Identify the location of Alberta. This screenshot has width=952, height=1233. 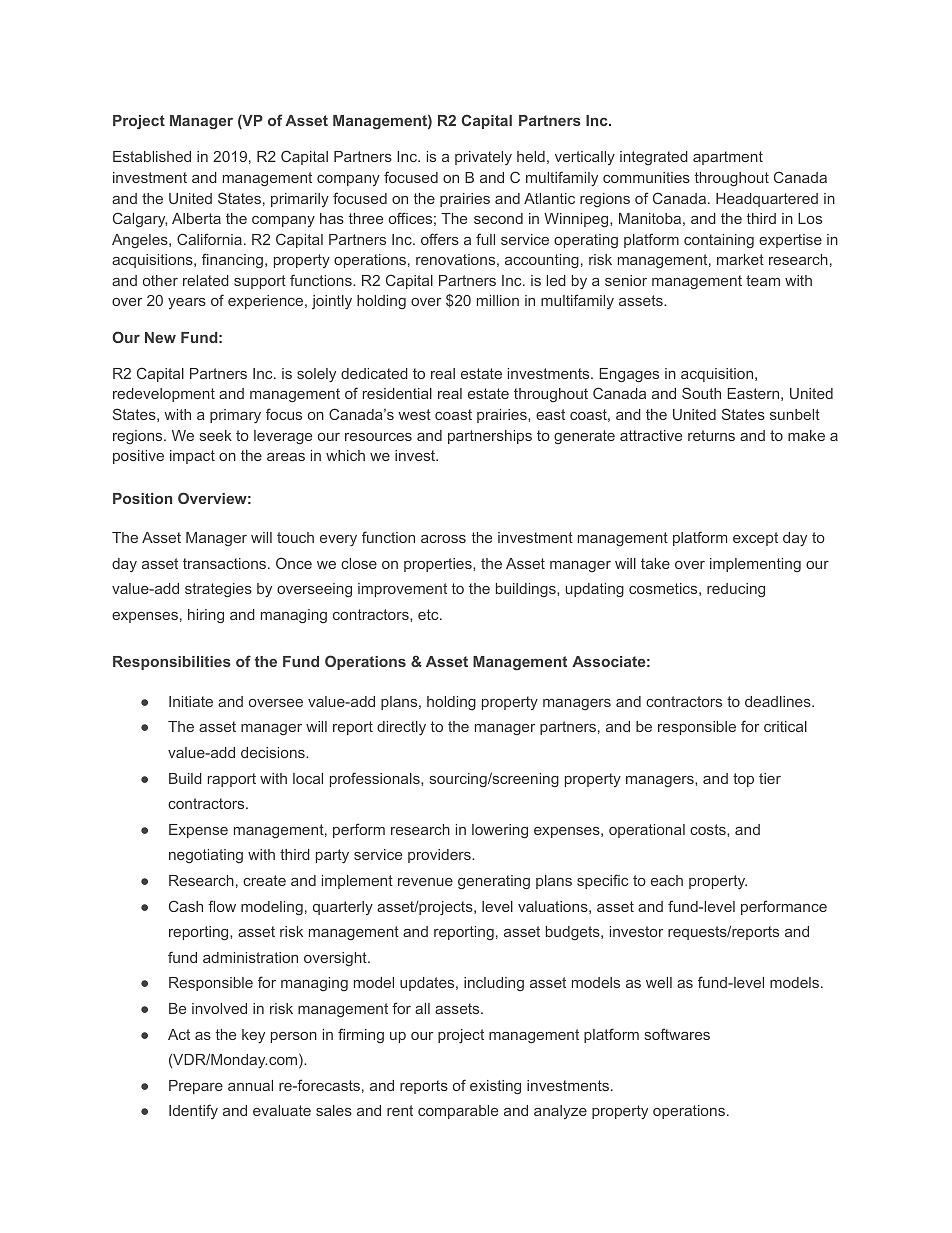
(196, 218).
